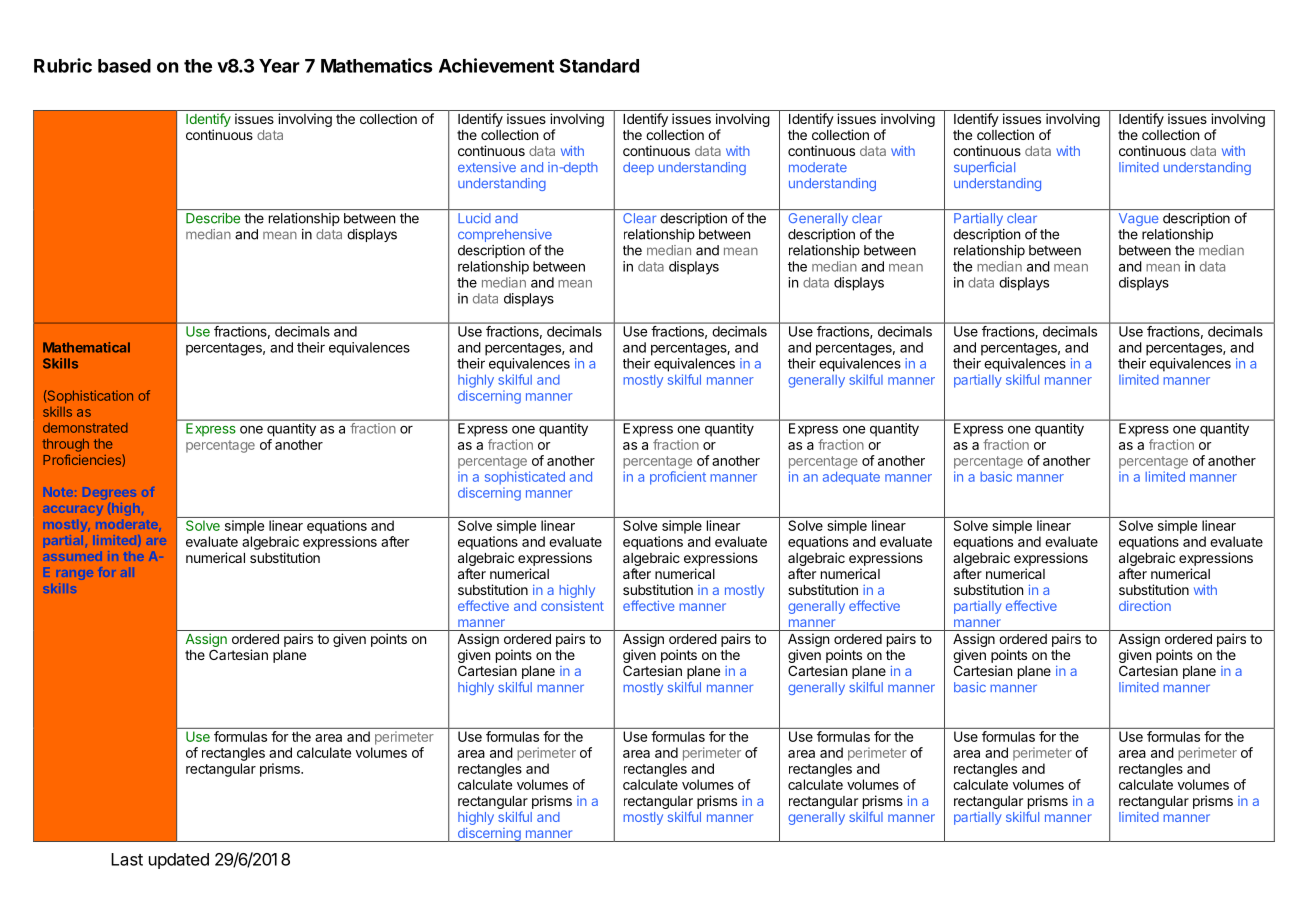 The image size is (1308, 924). Describe the element at coordinates (572, 606) in the screenshot. I see `consistent` at that location.
